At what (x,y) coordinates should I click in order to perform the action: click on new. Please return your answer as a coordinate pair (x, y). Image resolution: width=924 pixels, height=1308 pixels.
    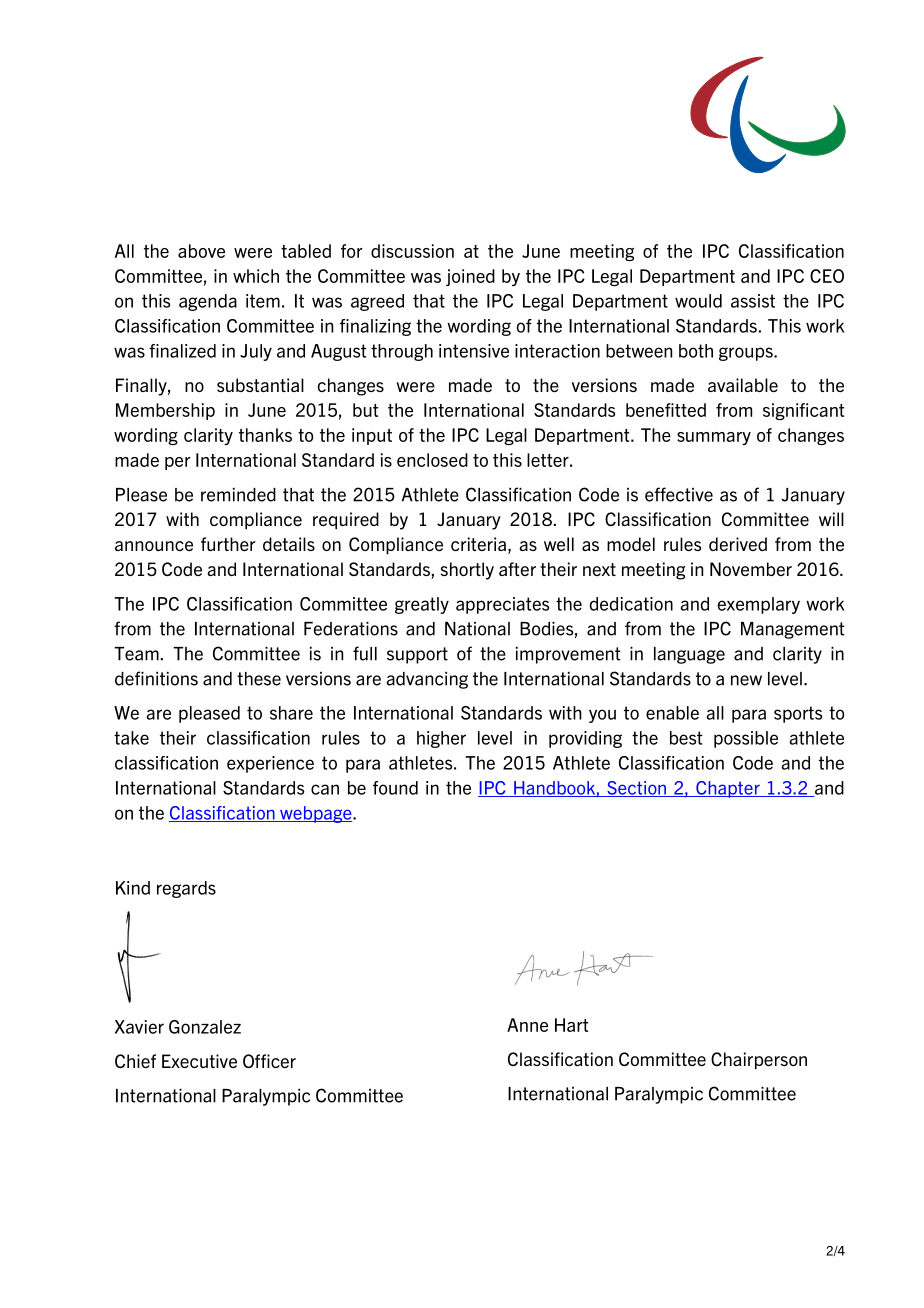
    Looking at the image, I should click on (746, 680).
